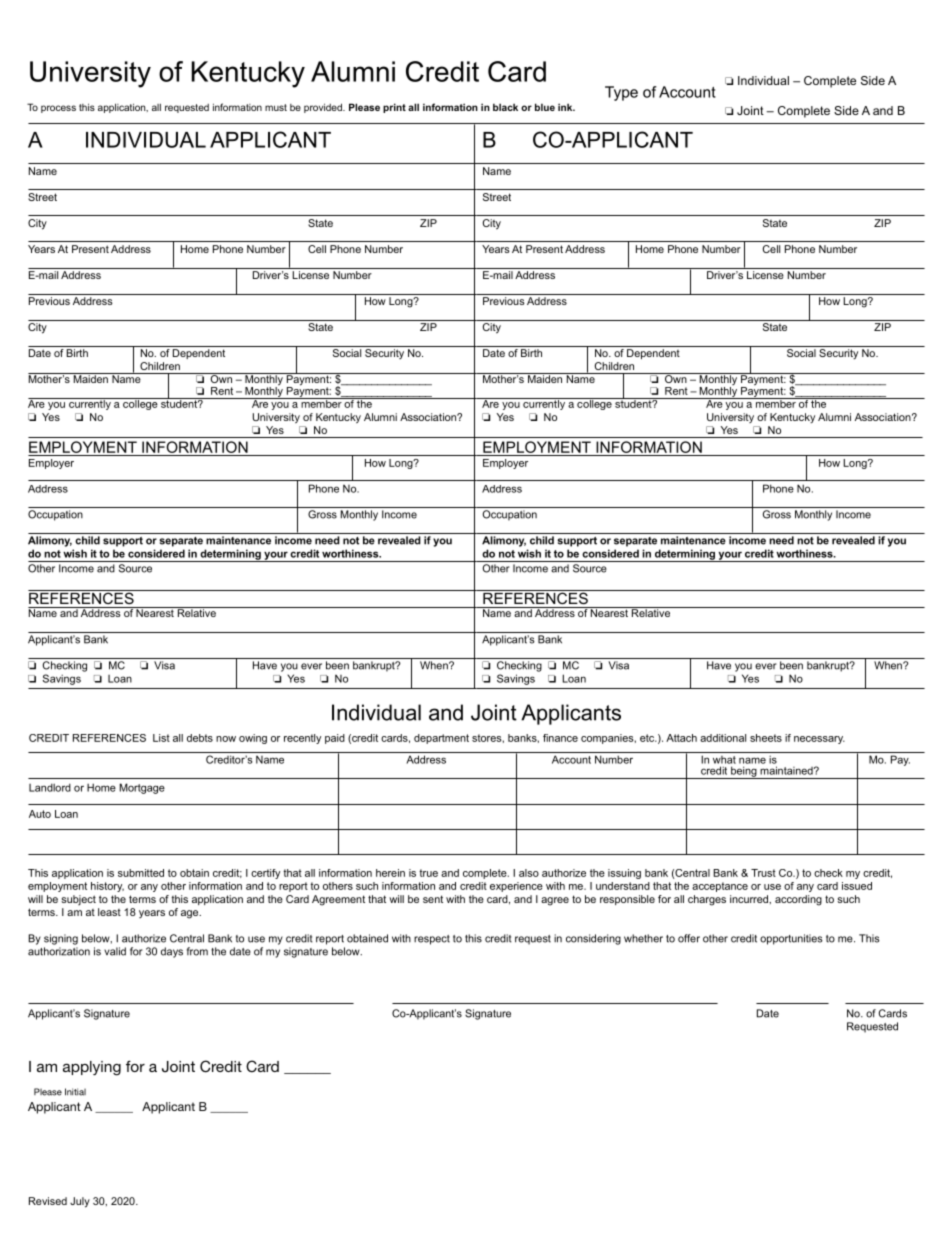 This page has height=1233, width=952. I want to click on respect, so click(432, 940).
